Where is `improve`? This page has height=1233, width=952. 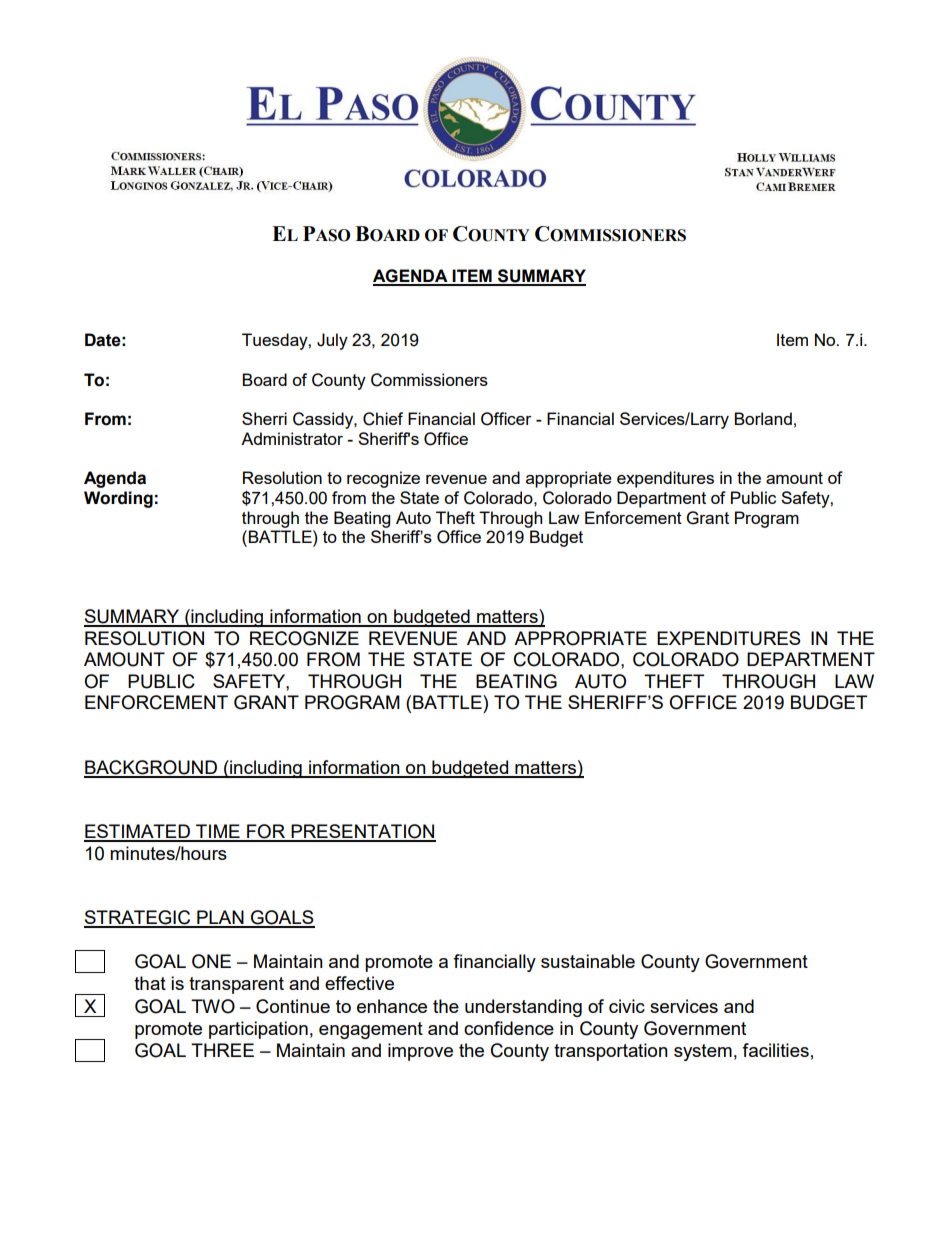 improve is located at coordinates (420, 1052).
